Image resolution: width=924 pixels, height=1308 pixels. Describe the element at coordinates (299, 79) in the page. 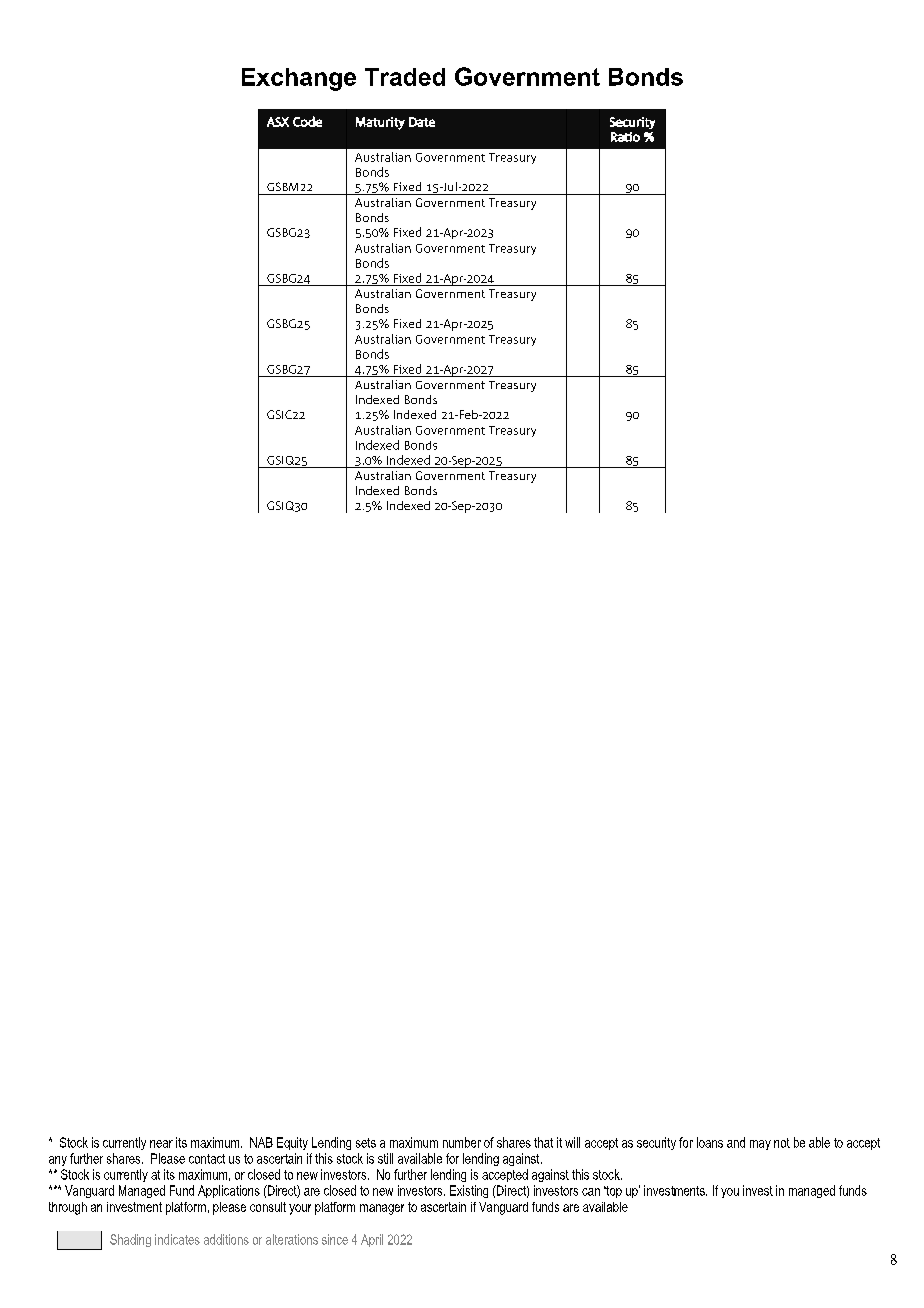

I see `Exchange` at that location.
